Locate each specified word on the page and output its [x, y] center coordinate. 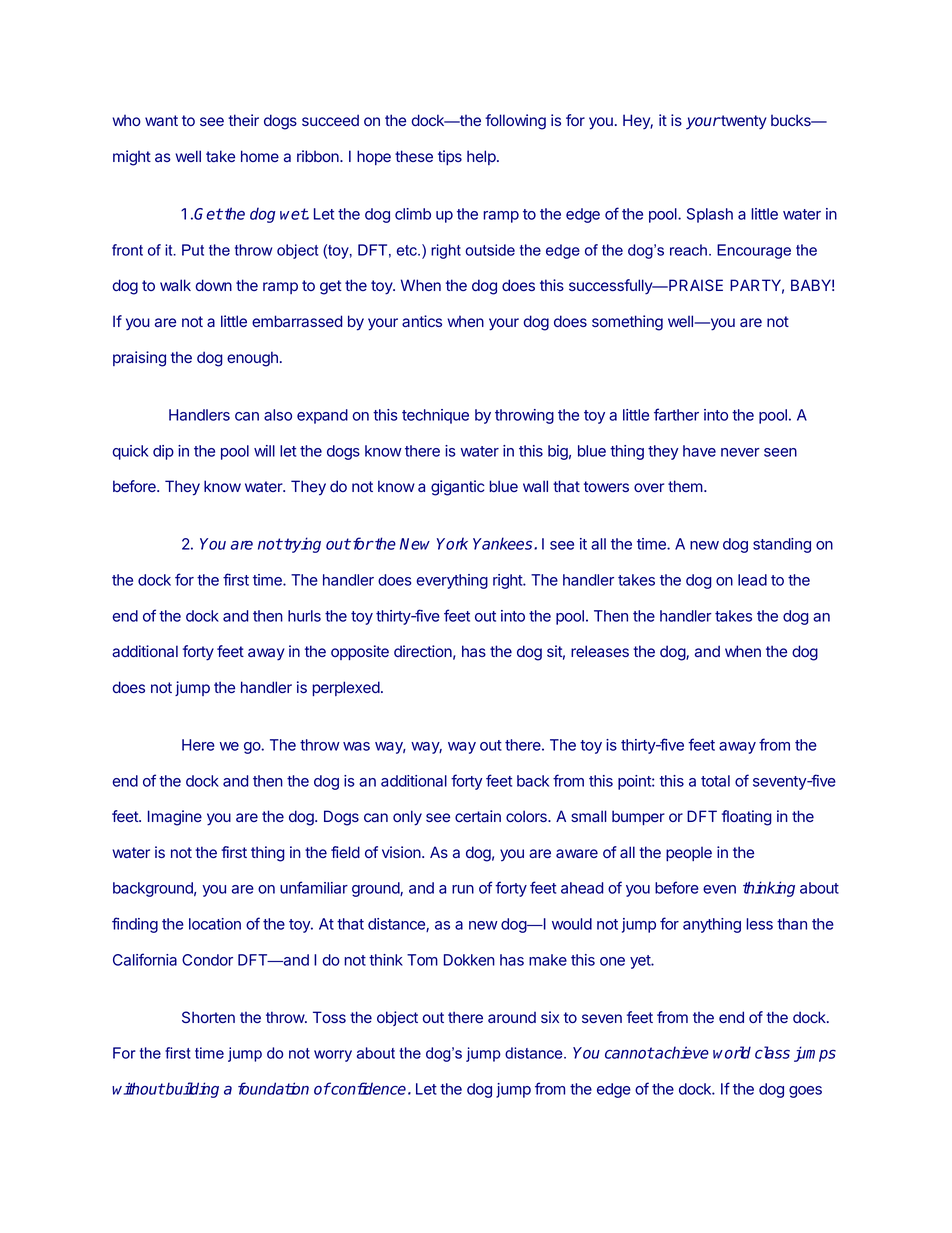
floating [747, 818]
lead [752, 580]
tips [450, 157]
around [512, 1017]
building [191, 1090]
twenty [743, 122]
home [260, 156]
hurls [304, 616]
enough [252, 359]
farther [676, 414]
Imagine [175, 818]
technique [435, 416]
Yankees [504, 543]
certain [478, 816]
